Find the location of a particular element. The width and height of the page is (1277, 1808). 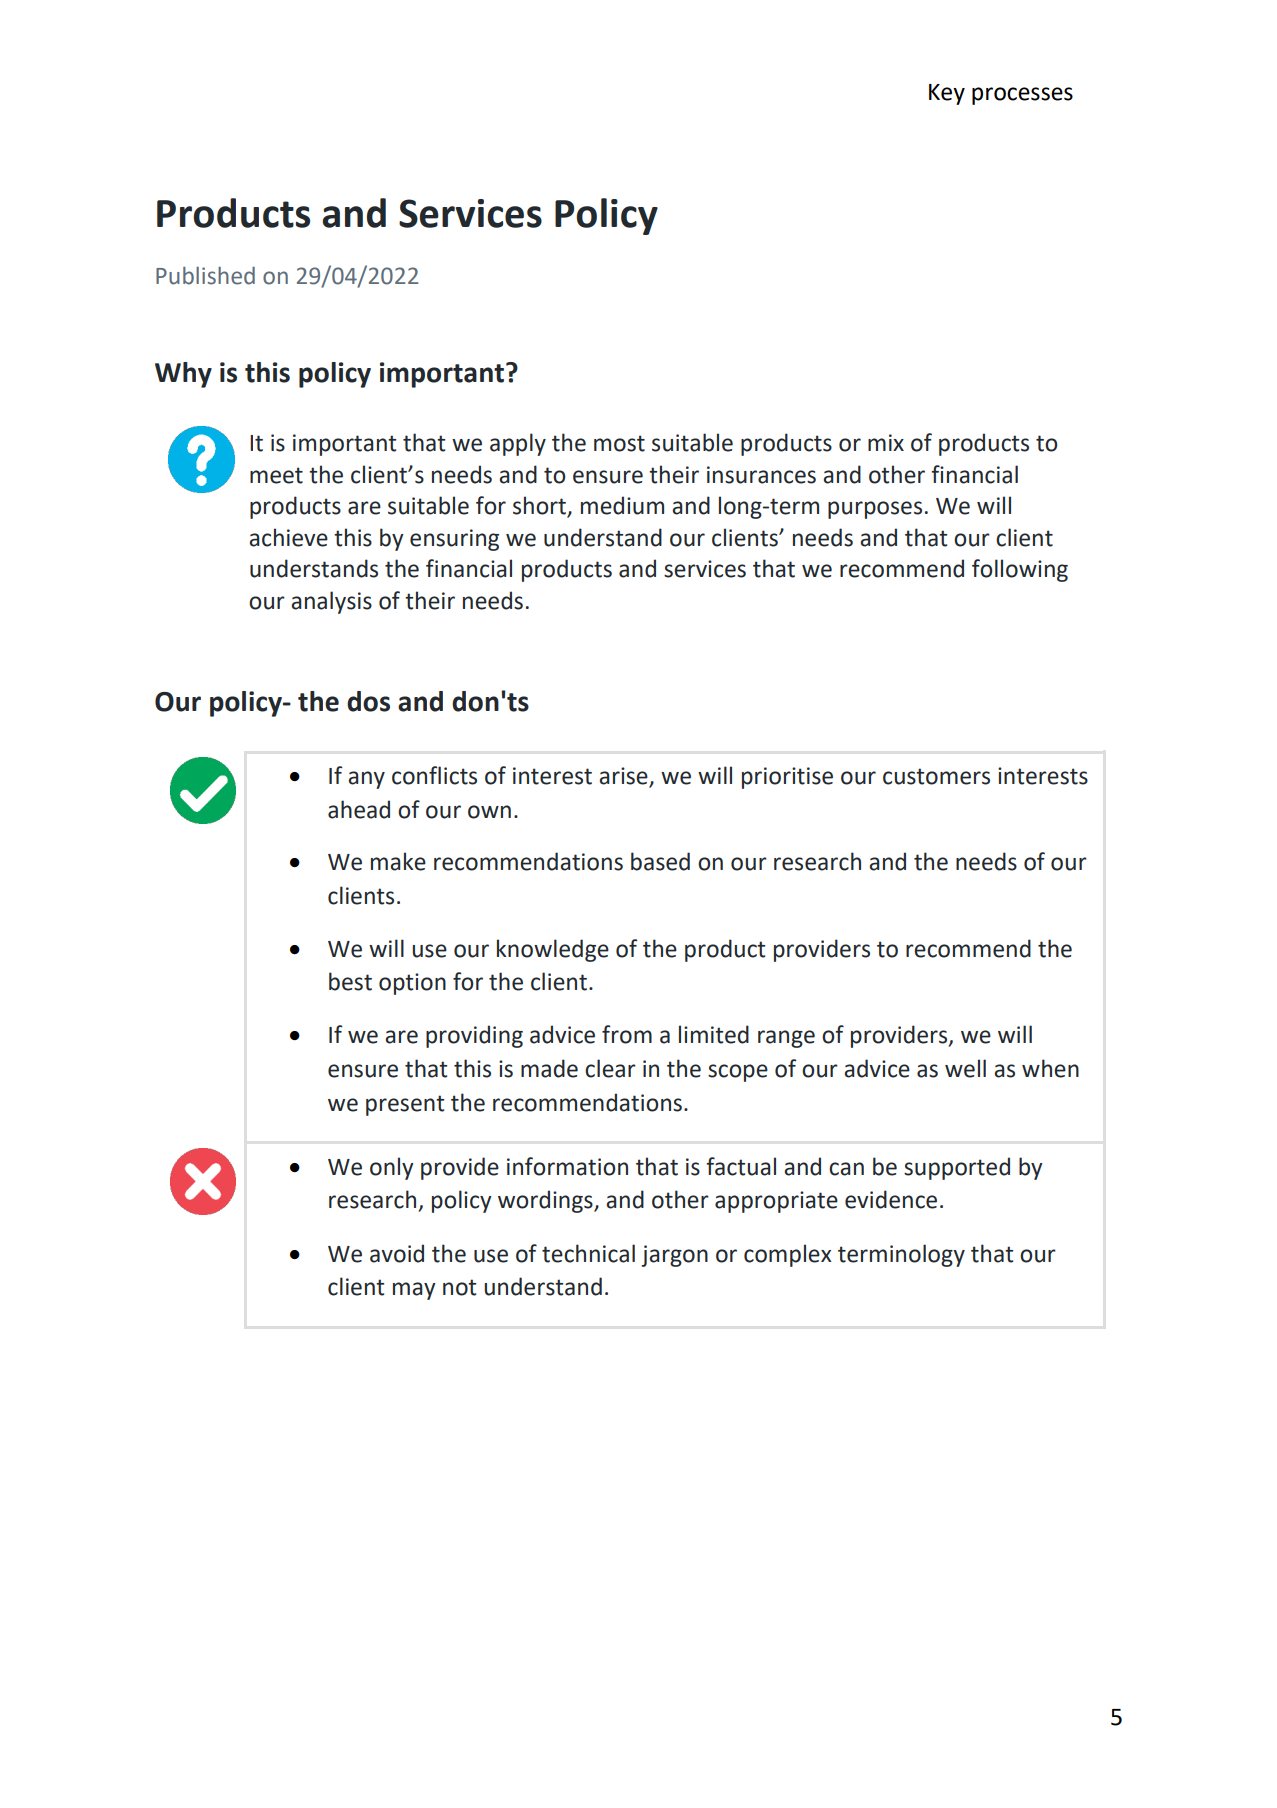

processes is located at coordinates (1022, 96).
